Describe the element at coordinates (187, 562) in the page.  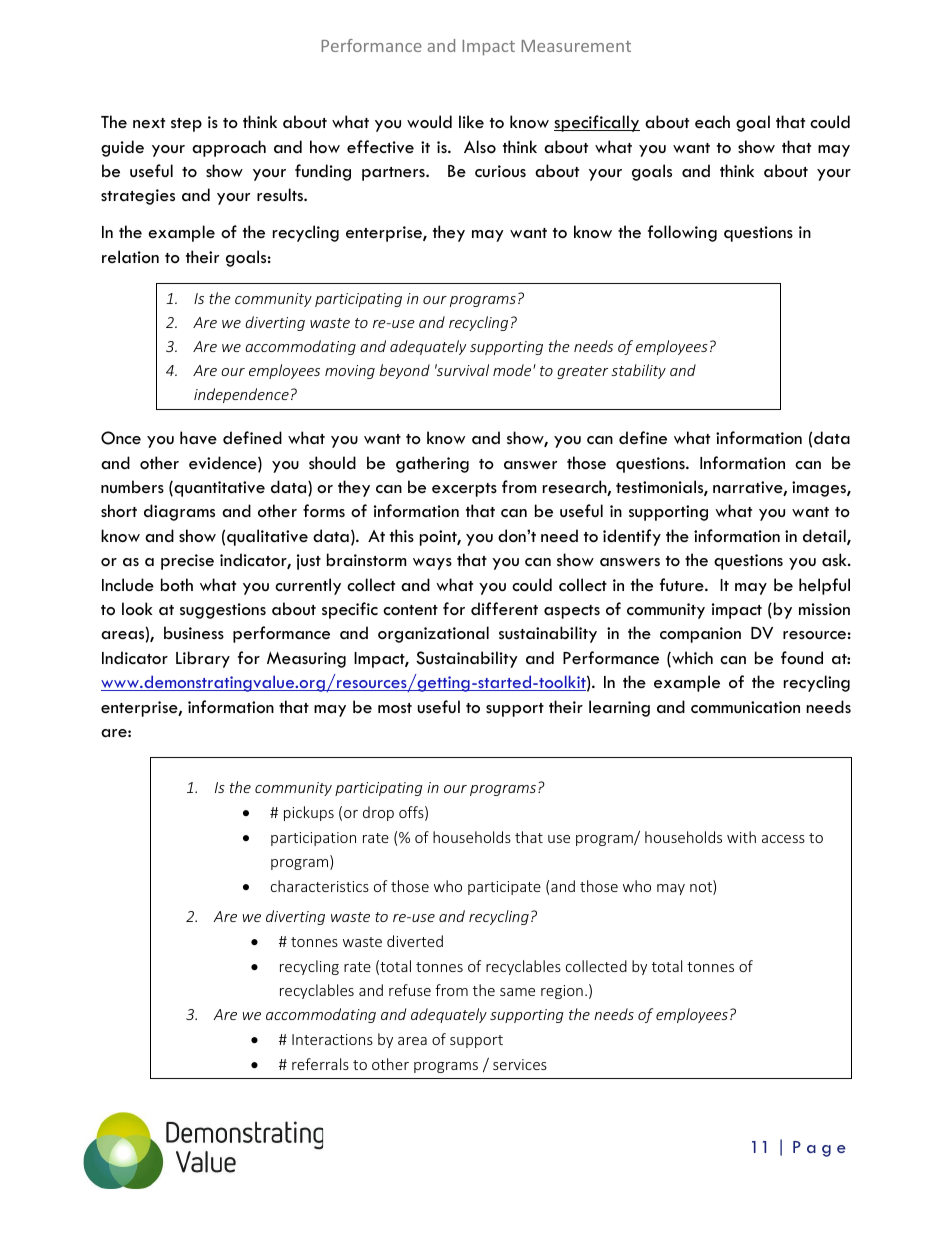
I see `precise` at that location.
